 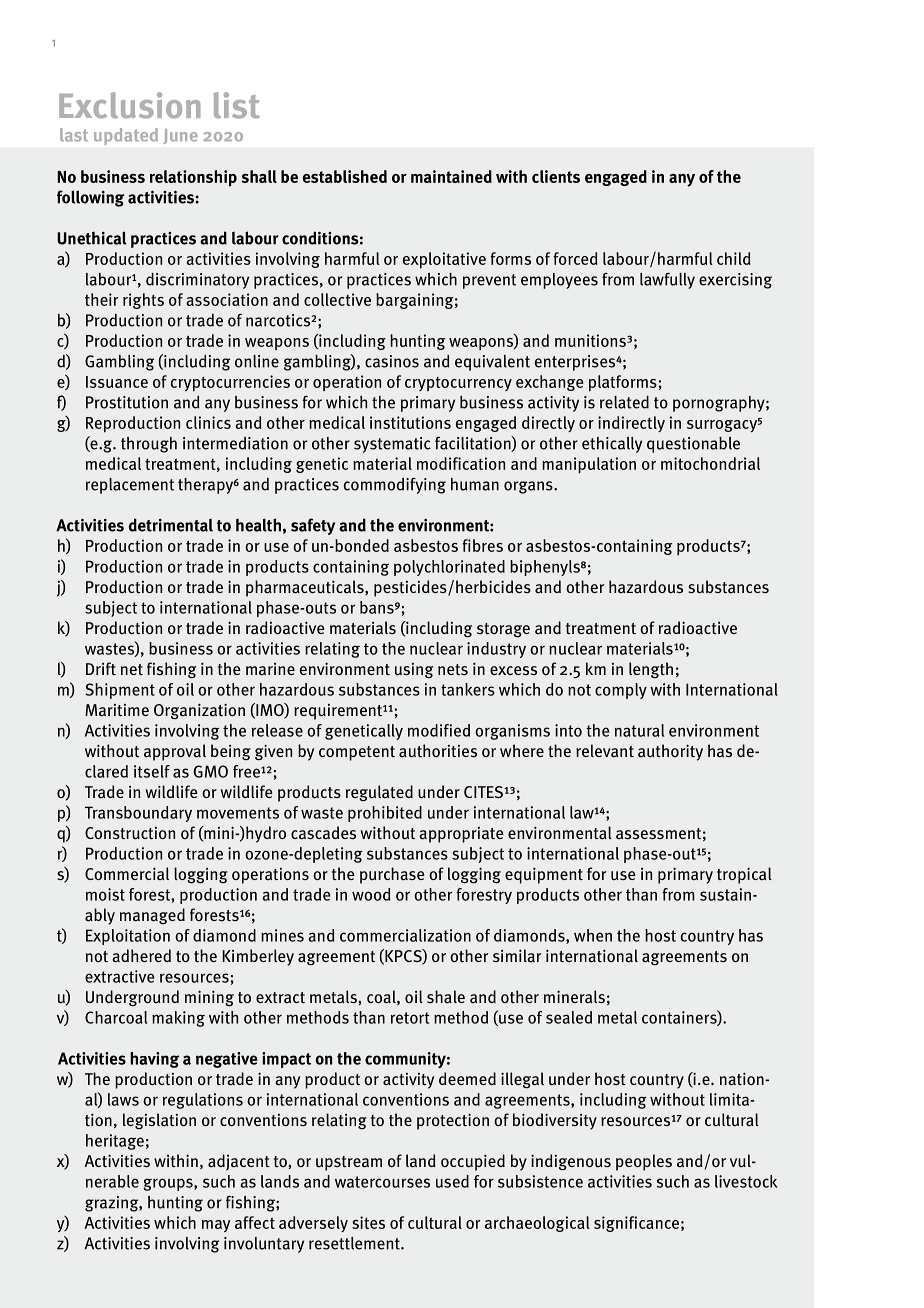 I want to click on maintained, so click(x=451, y=176).
